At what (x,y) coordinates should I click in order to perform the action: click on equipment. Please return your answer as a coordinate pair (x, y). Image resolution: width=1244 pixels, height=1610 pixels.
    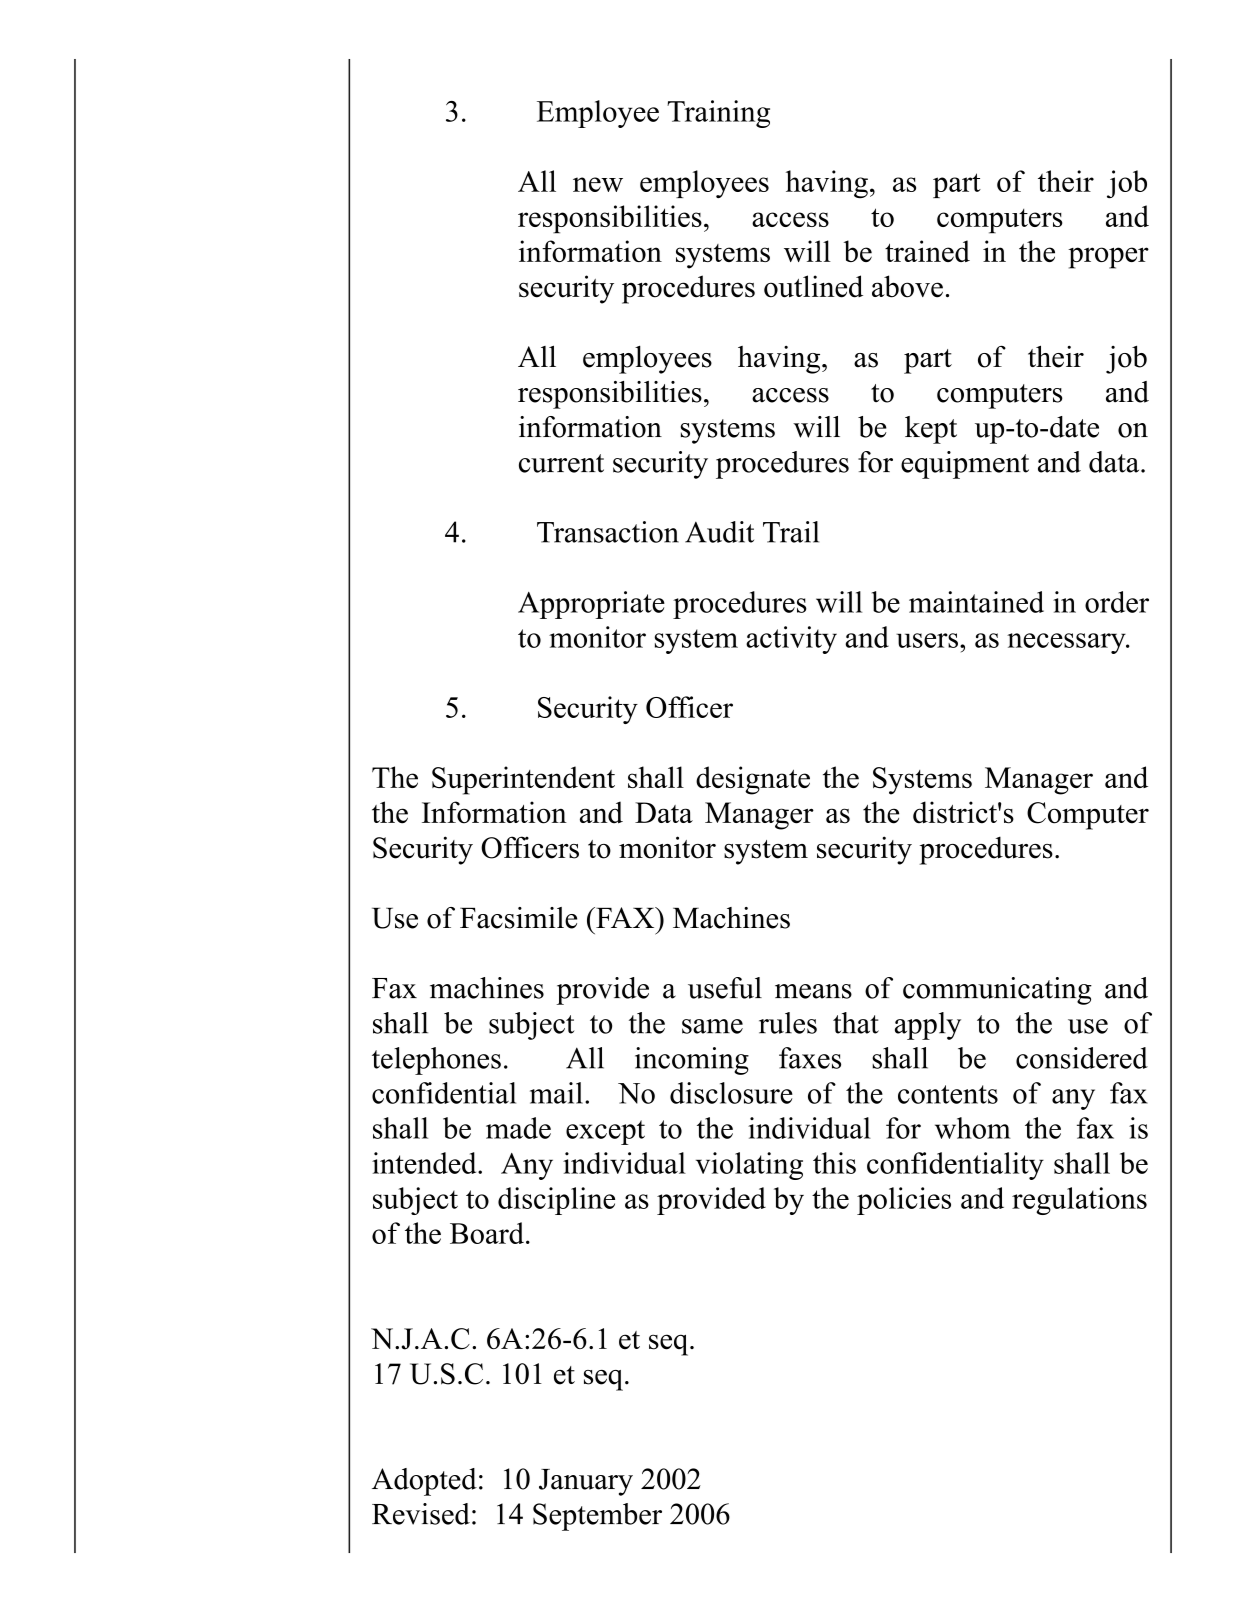
    Looking at the image, I should click on (965, 465).
